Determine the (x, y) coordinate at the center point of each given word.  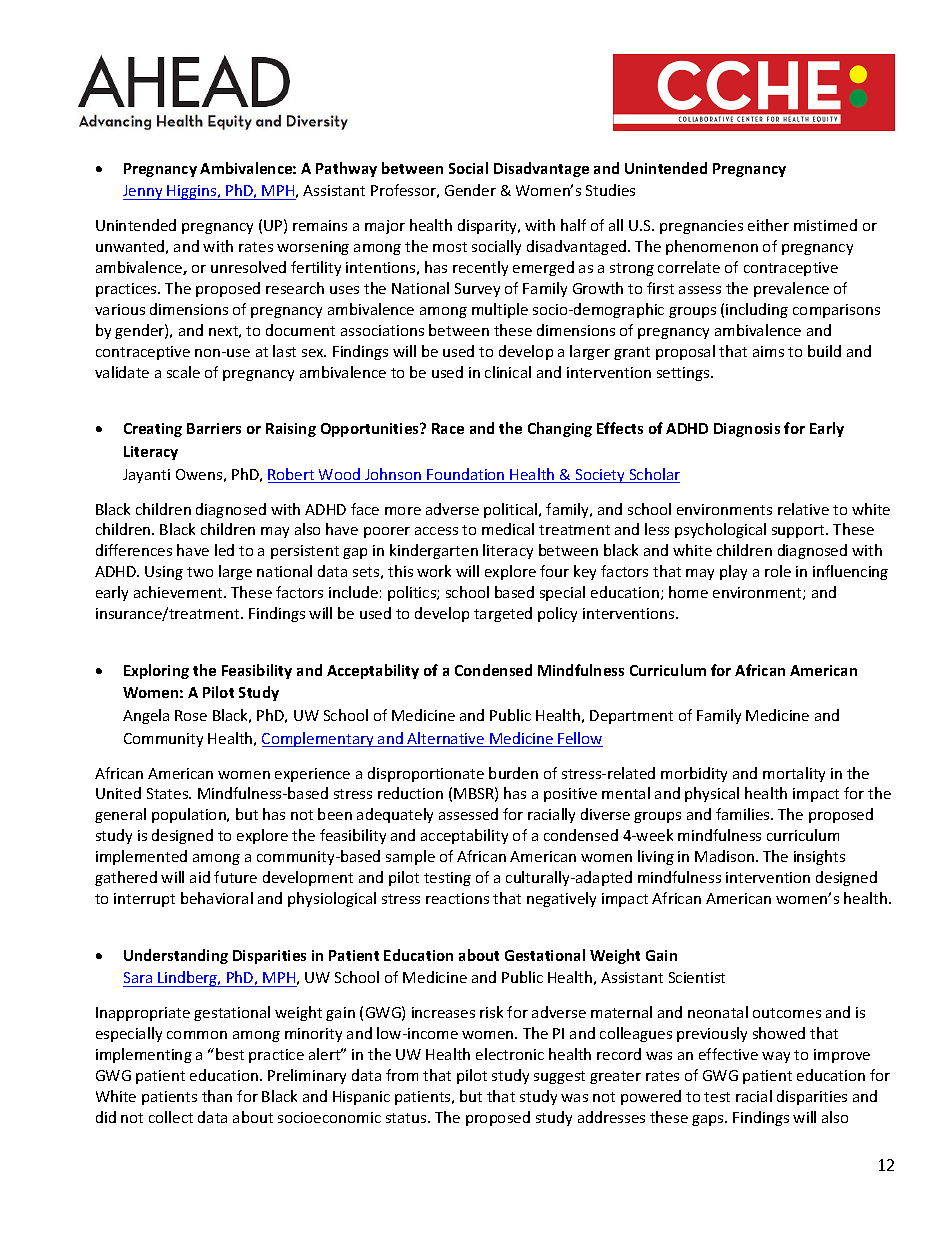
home (688, 592)
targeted (503, 614)
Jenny (144, 192)
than (217, 1096)
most (450, 247)
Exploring (156, 671)
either (768, 225)
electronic (510, 1054)
